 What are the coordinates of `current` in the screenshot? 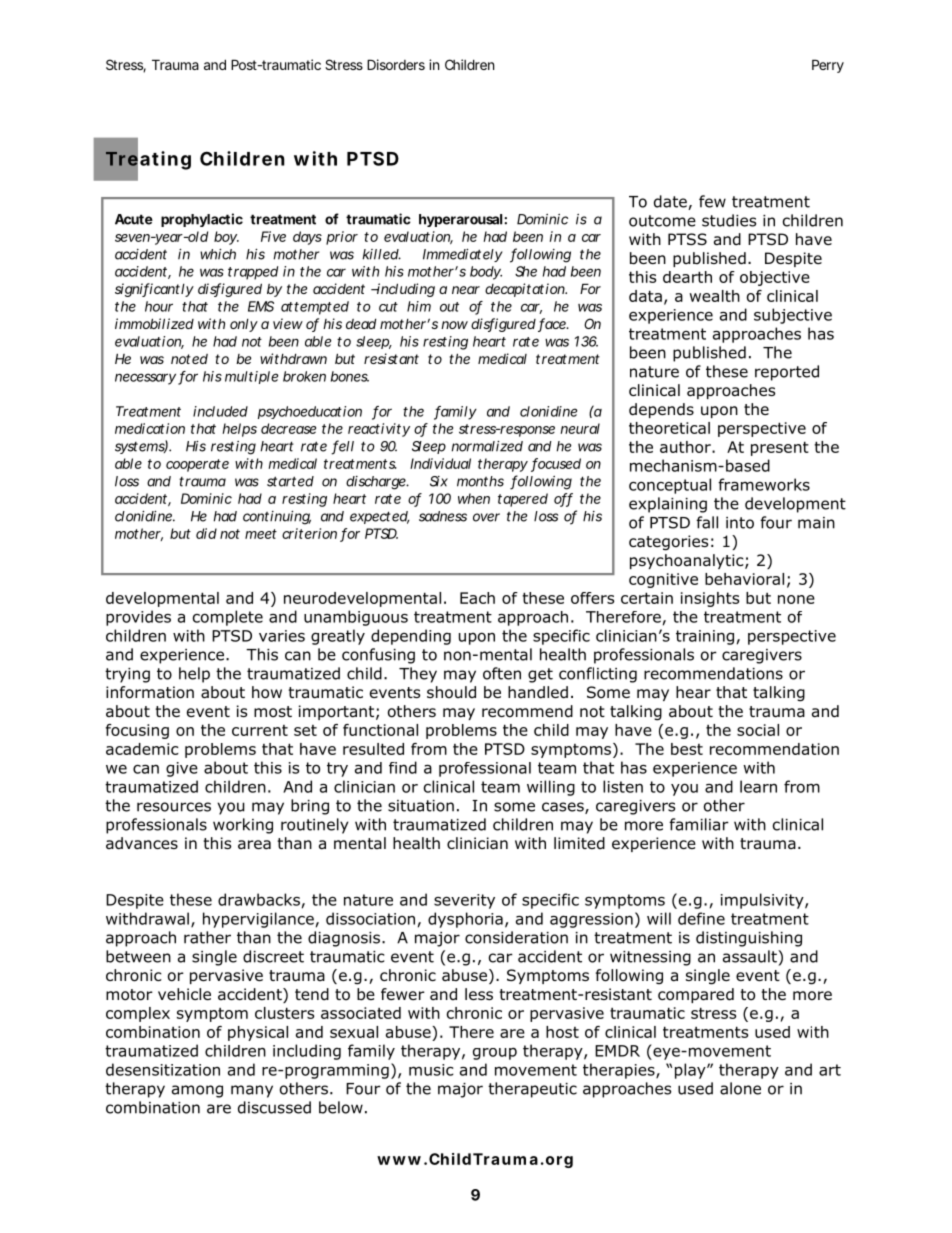 It's located at (260, 730).
